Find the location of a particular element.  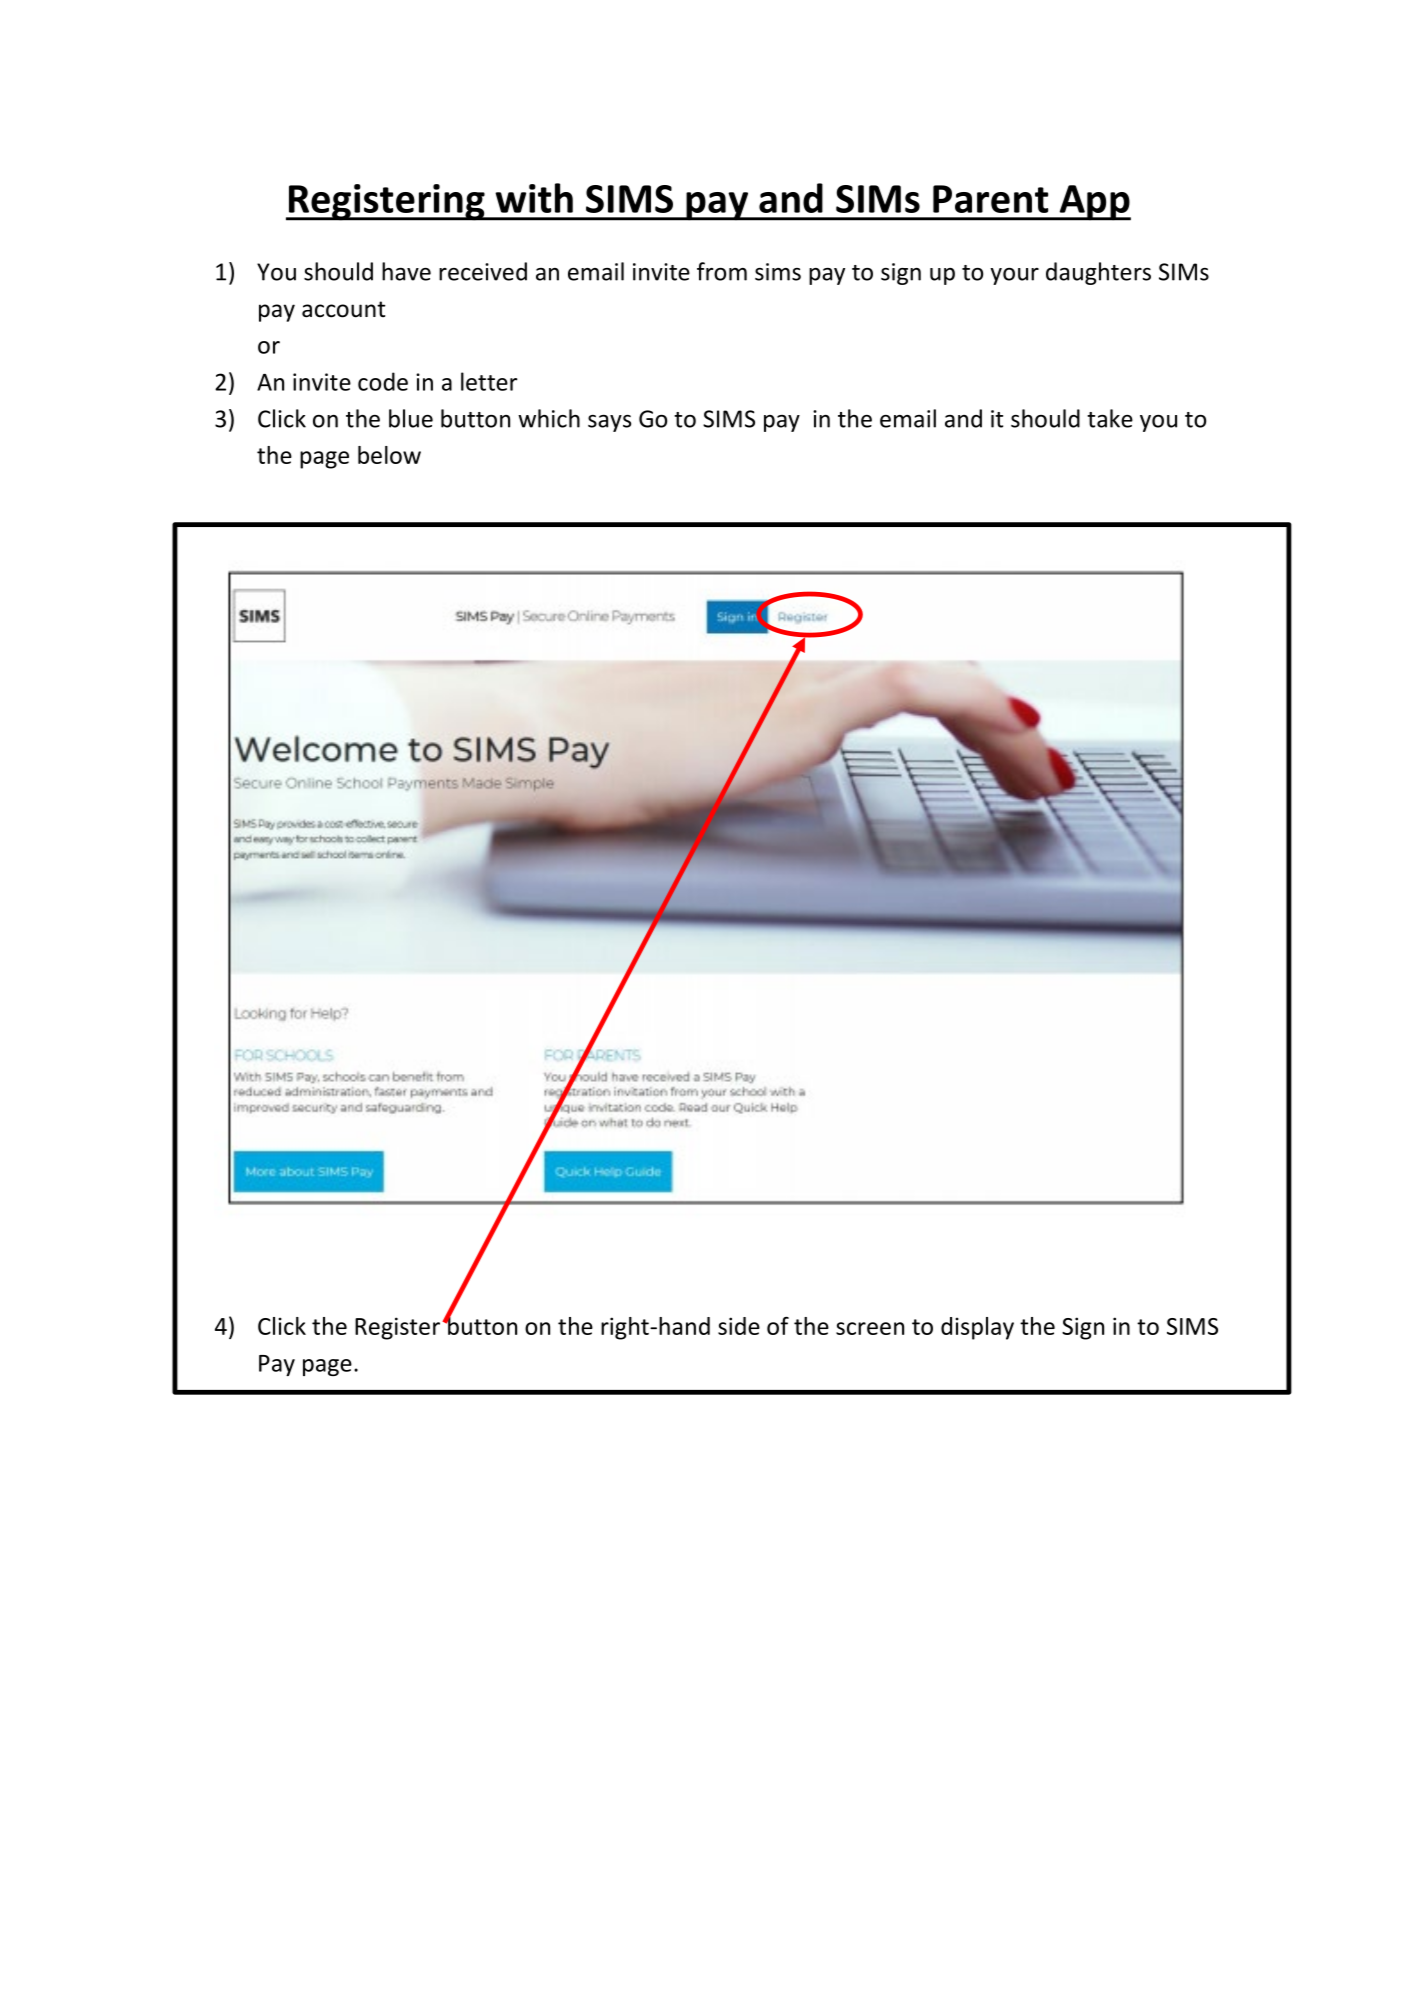

display is located at coordinates (977, 1328).
